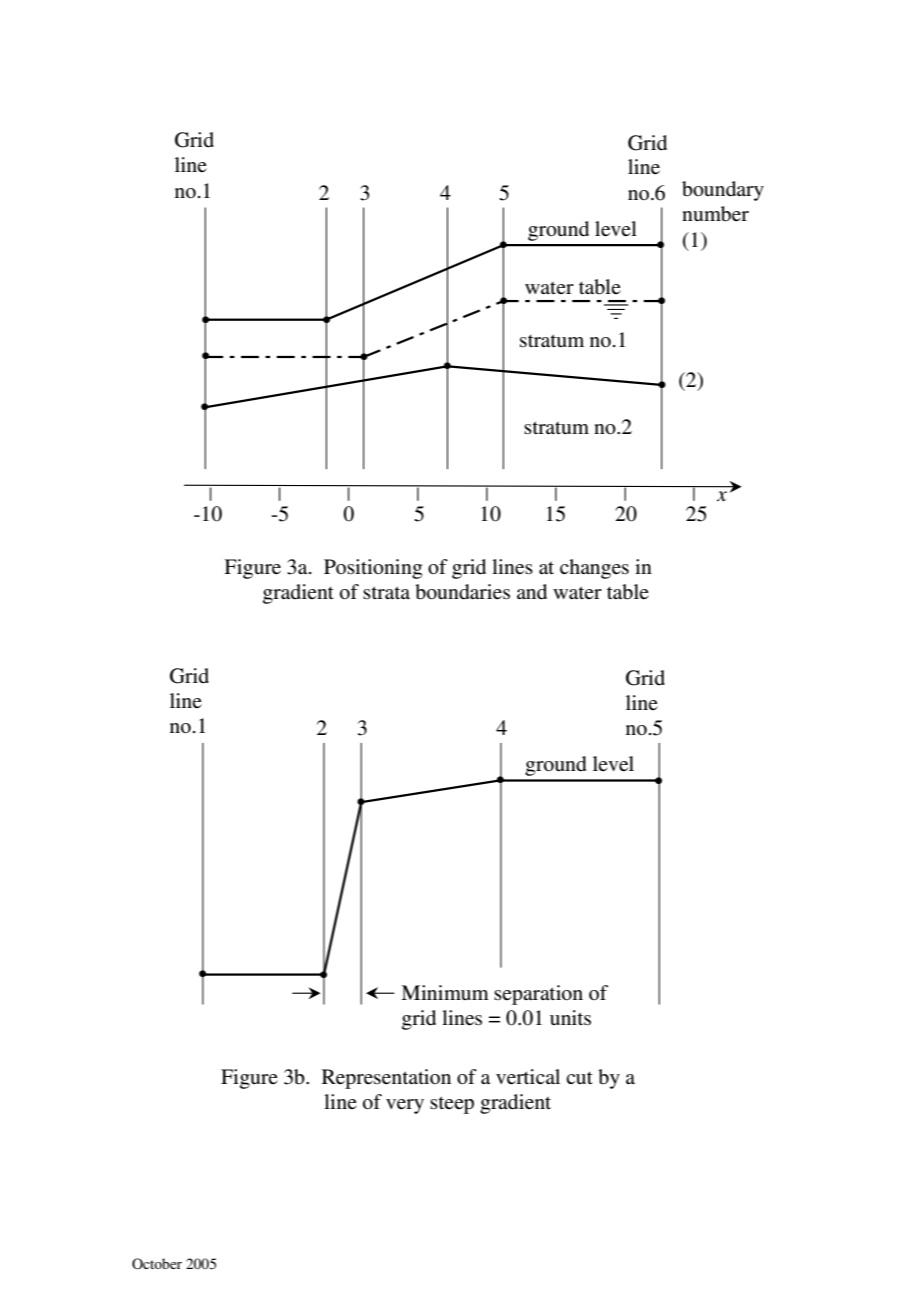  What do you see at coordinates (594, 569) in the screenshot?
I see `changes` at bounding box center [594, 569].
